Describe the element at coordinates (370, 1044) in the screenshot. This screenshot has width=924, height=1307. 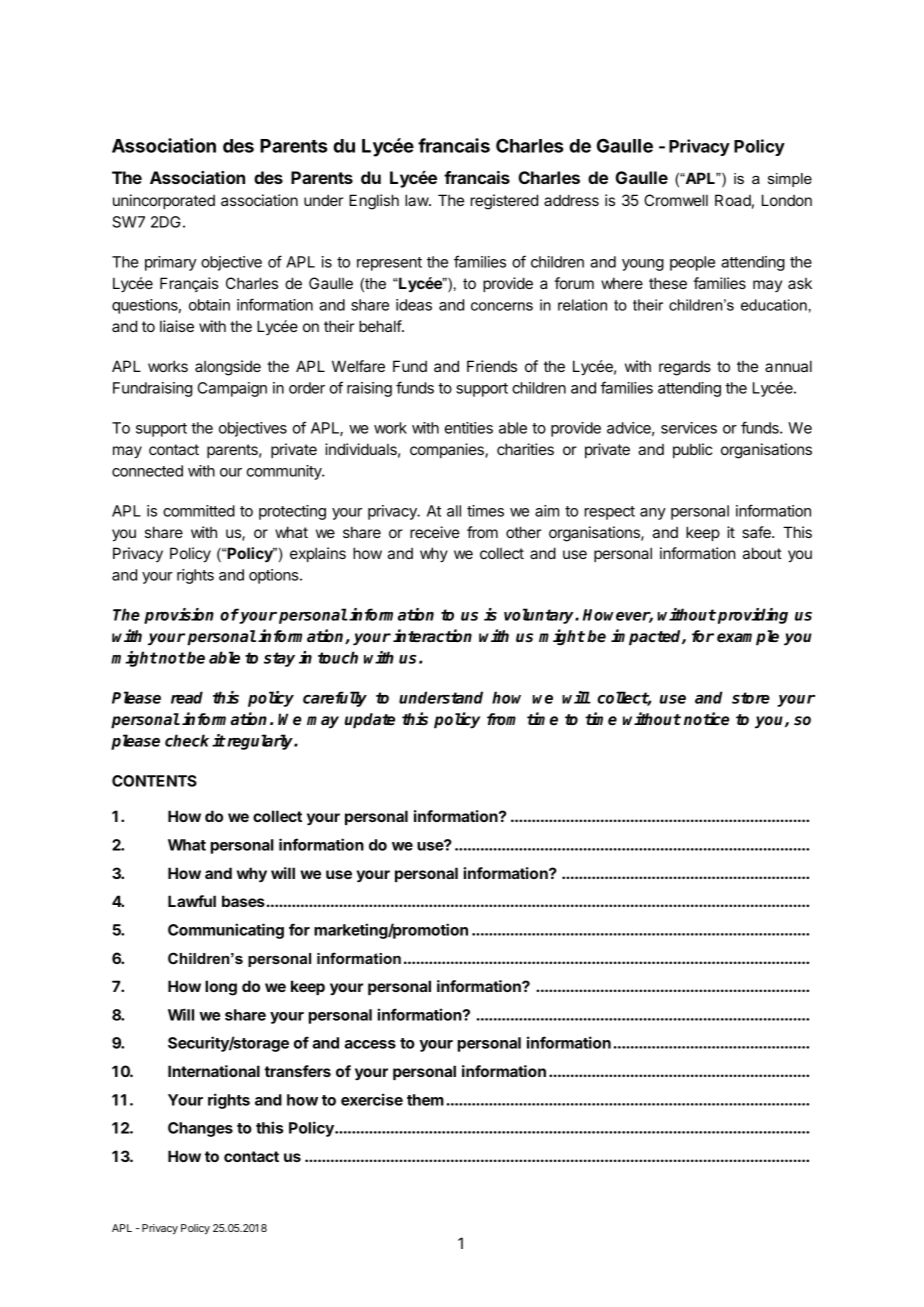
I see `access` at that location.
